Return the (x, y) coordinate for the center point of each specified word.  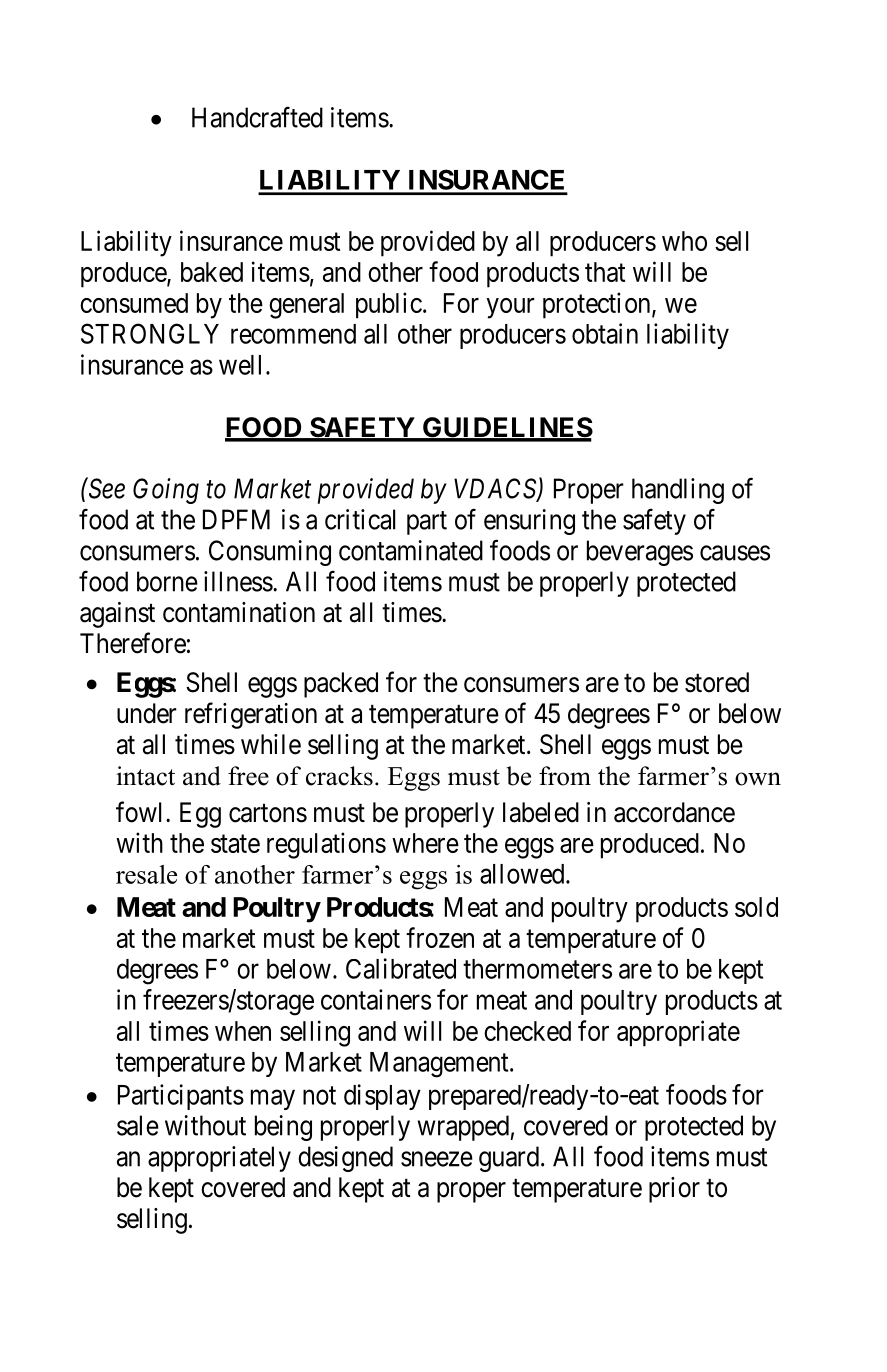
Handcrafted (257, 117)
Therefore (133, 643)
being (283, 1128)
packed (341, 685)
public (389, 305)
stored (717, 682)
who (684, 241)
